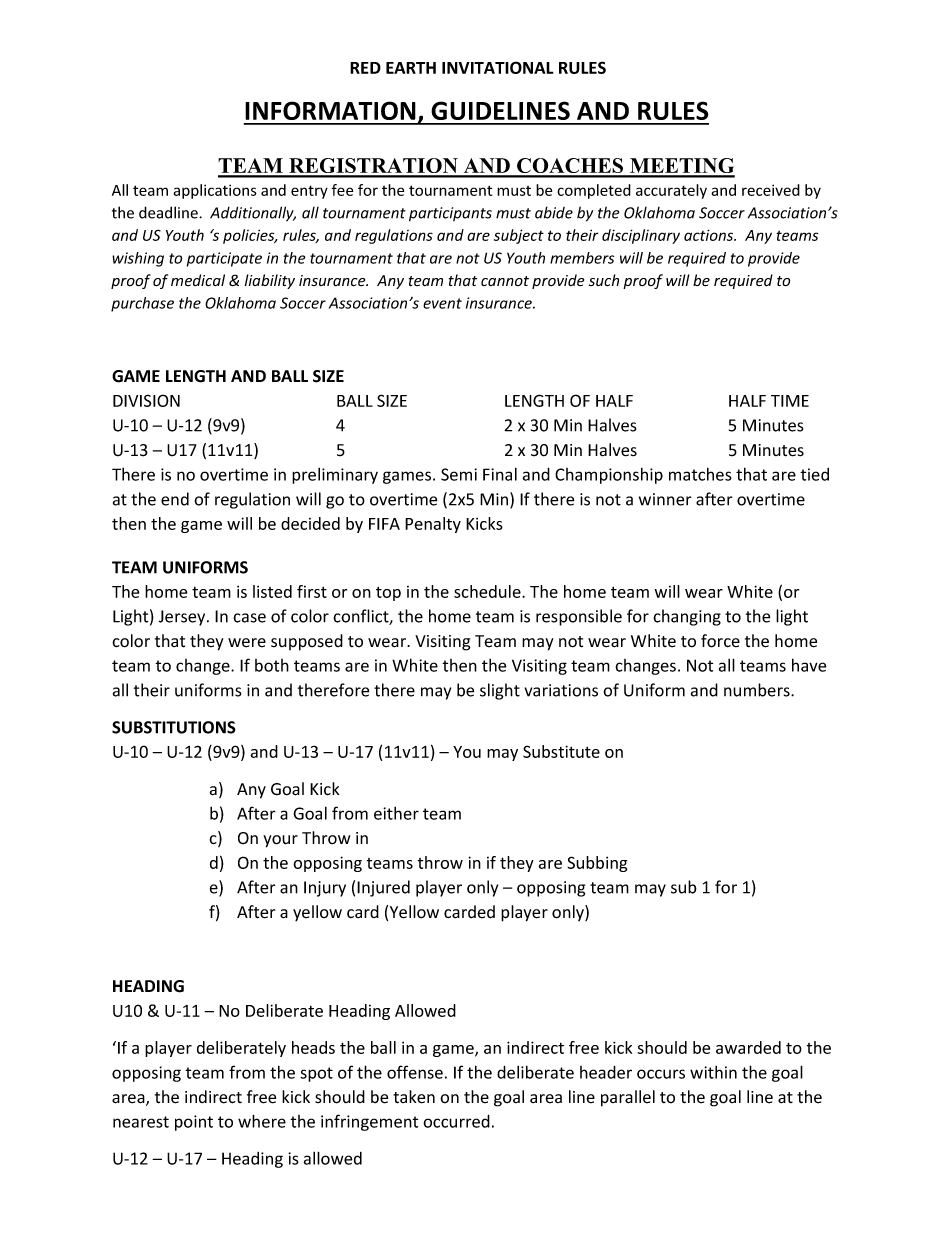 The width and height of the page is (952, 1233). Describe the element at coordinates (771, 190) in the page. I see `received` at that location.
